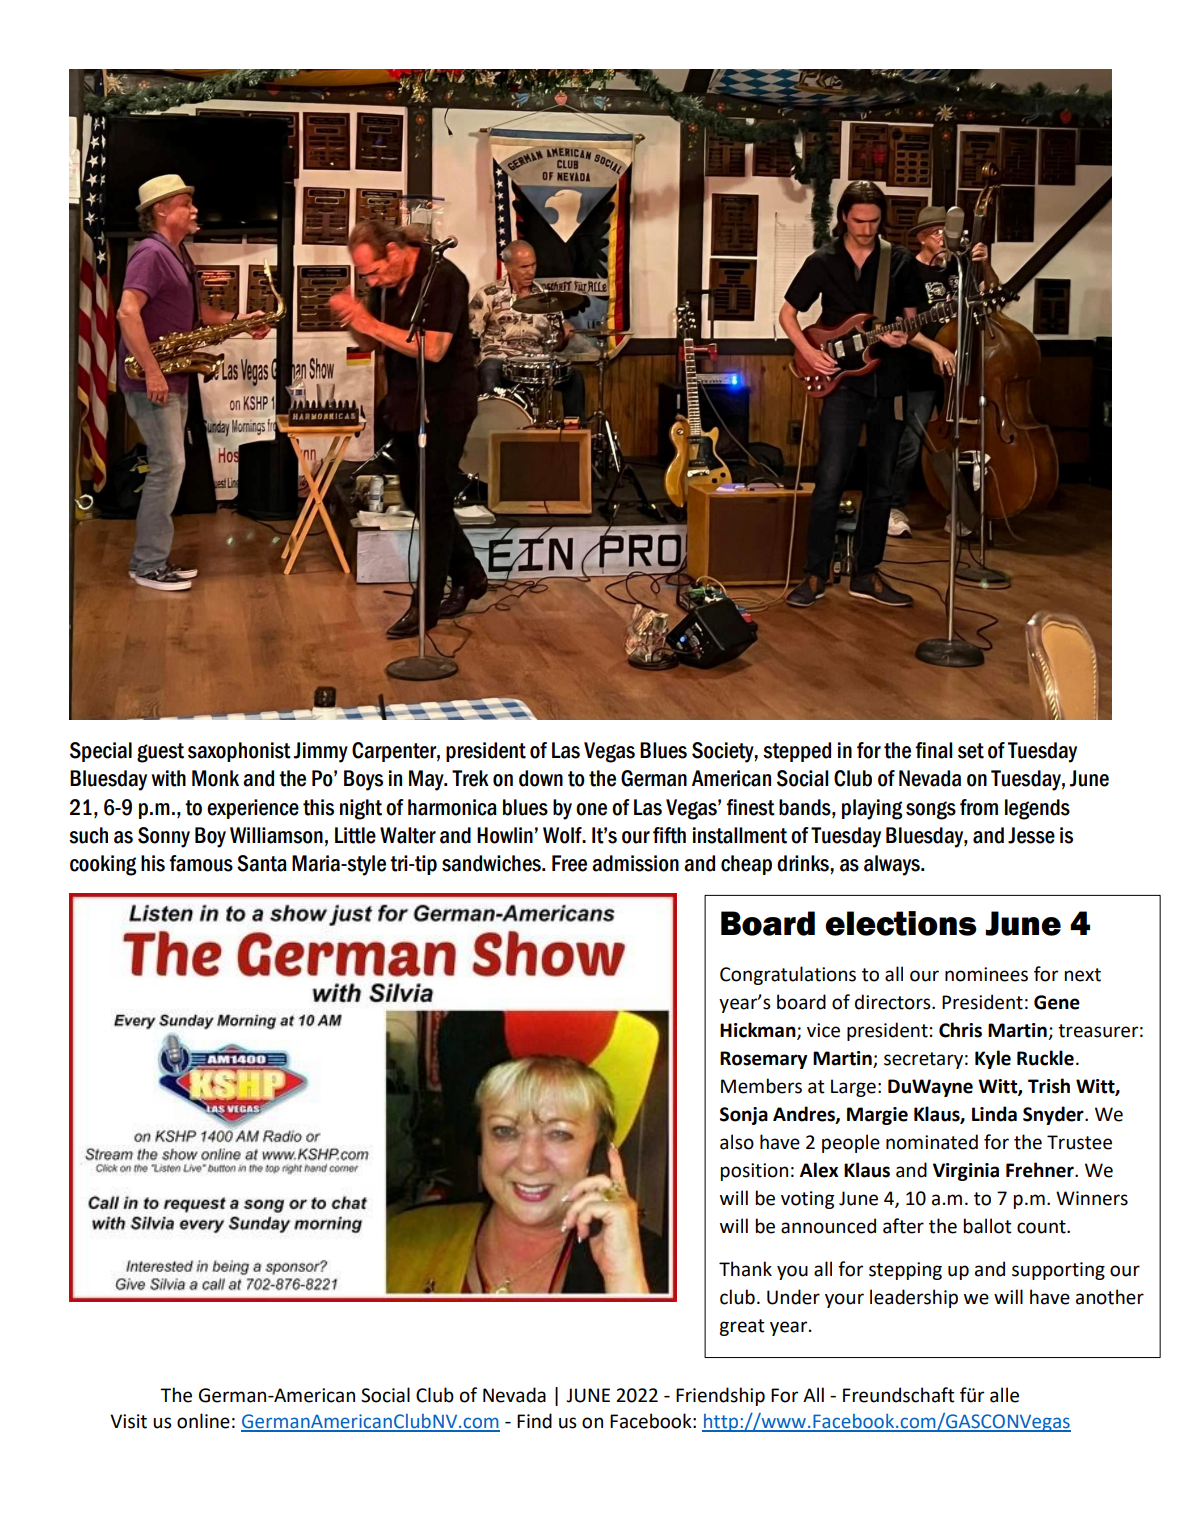 The width and height of the screenshot is (1181, 1529). Describe the element at coordinates (754, 1172) in the screenshot. I see `position` at that location.
